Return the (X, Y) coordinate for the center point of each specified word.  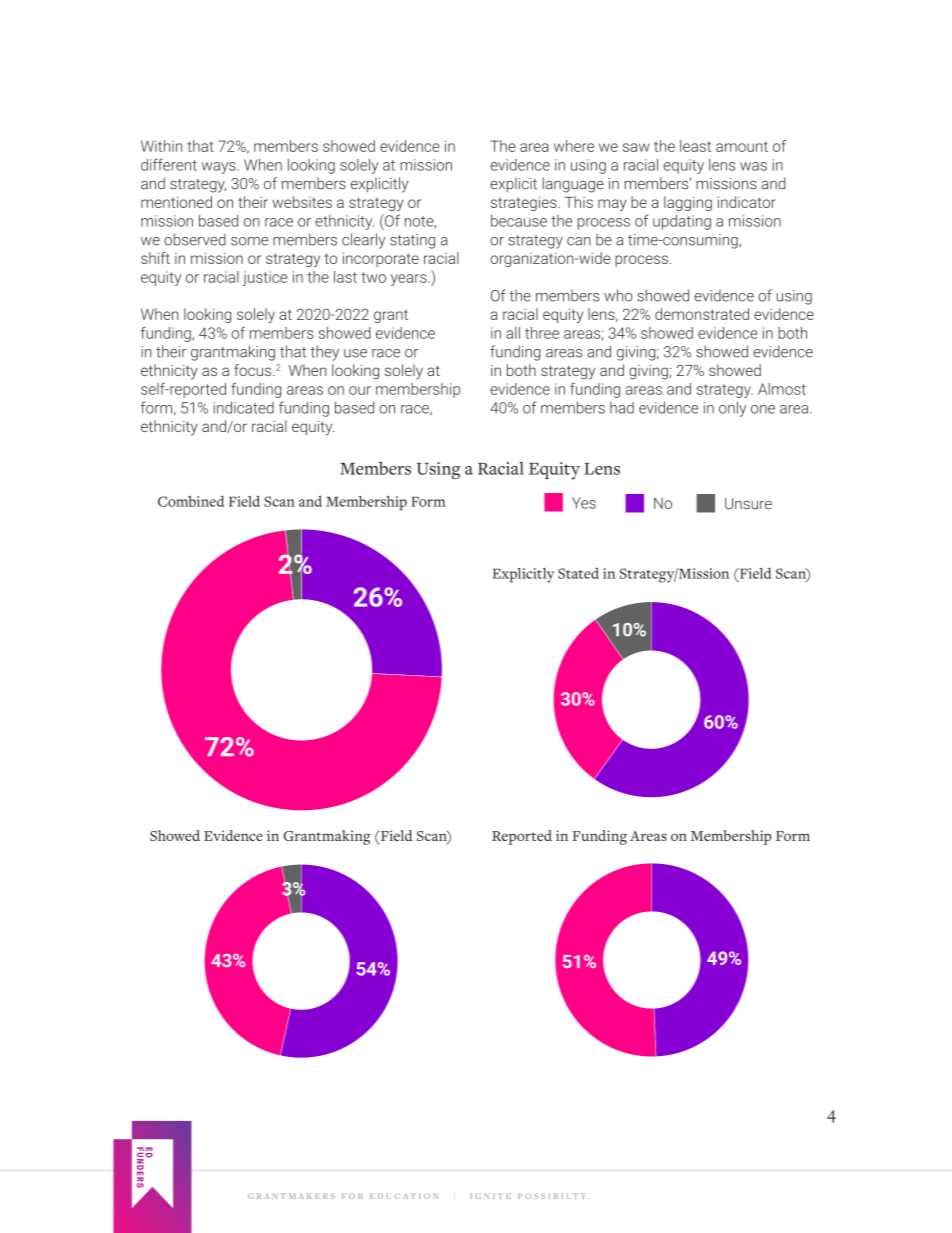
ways (220, 168)
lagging (688, 203)
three (542, 333)
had (622, 408)
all (513, 333)
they (324, 353)
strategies (525, 203)
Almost (782, 389)
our (360, 390)
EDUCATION (404, 1196)
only (732, 409)
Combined (191, 501)
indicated (244, 407)
